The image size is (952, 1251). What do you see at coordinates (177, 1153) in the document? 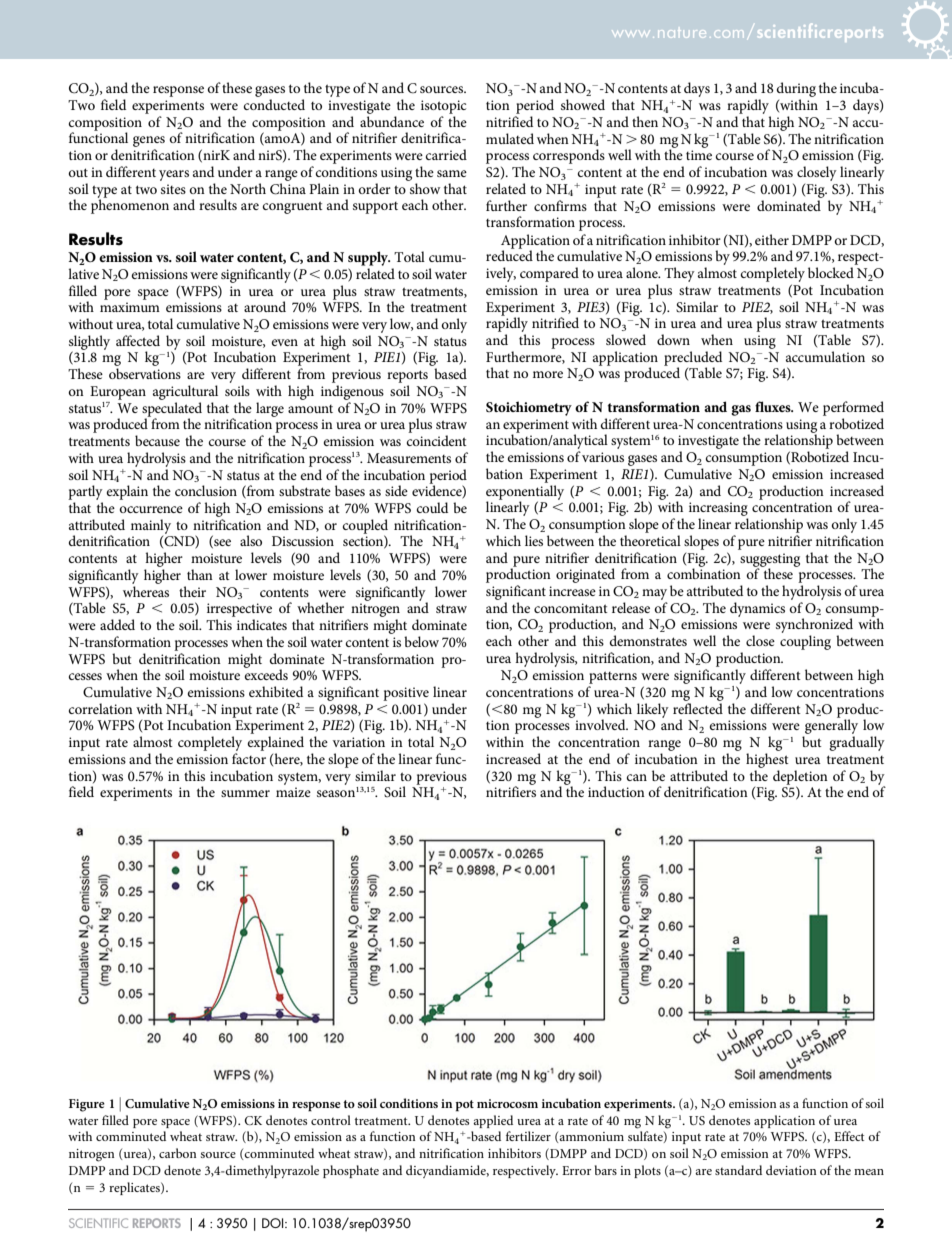
I see `carbon` at bounding box center [177, 1153].
